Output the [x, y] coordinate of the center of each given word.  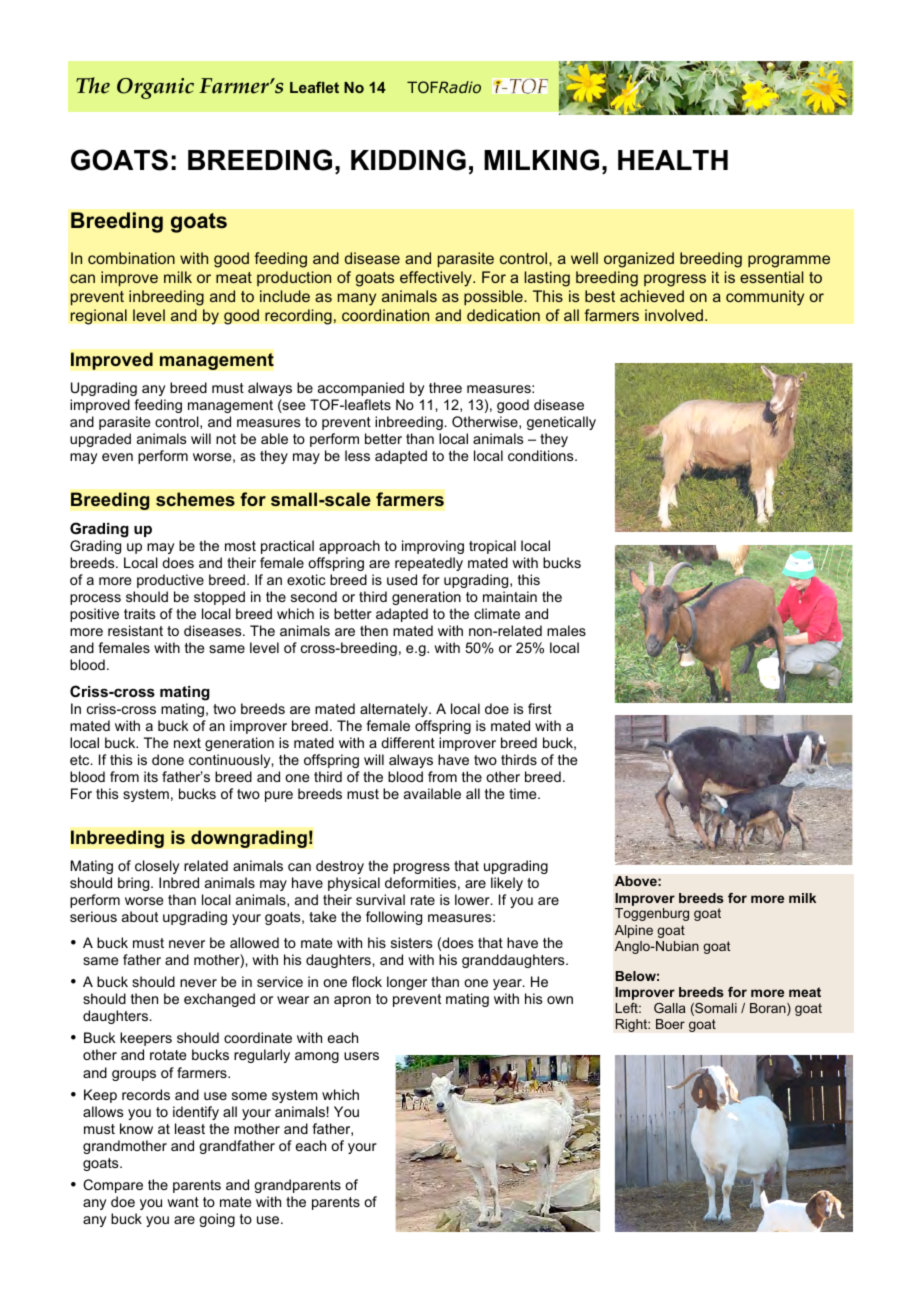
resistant [135, 630]
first [540, 708]
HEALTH [673, 160]
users [361, 1056]
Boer [670, 1024]
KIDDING [408, 160]
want [183, 1202]
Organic [155, 88]
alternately [395, 710]
